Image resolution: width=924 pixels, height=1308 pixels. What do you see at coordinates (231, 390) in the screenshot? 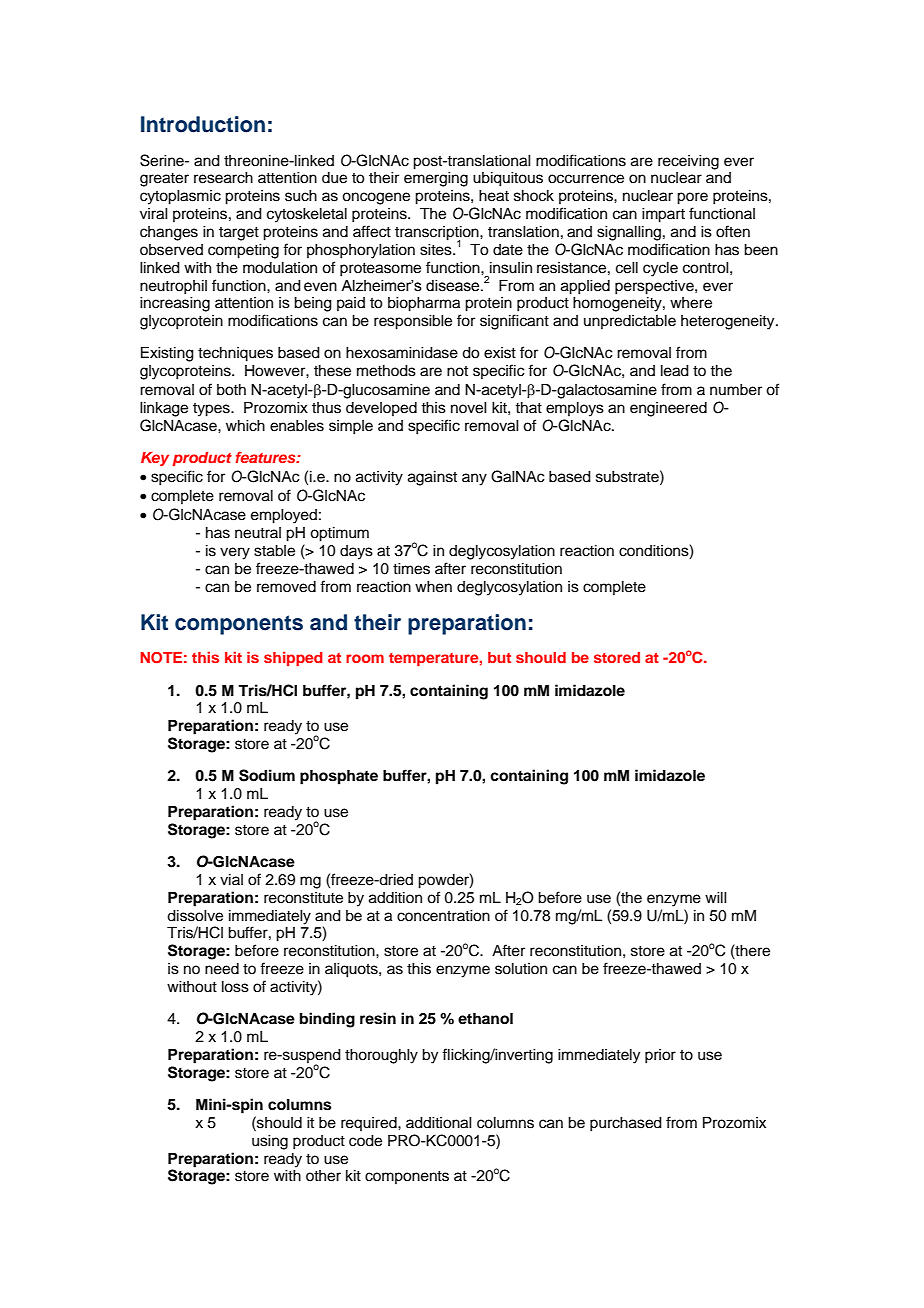
I see `both` at bounding box center [231, 390].
